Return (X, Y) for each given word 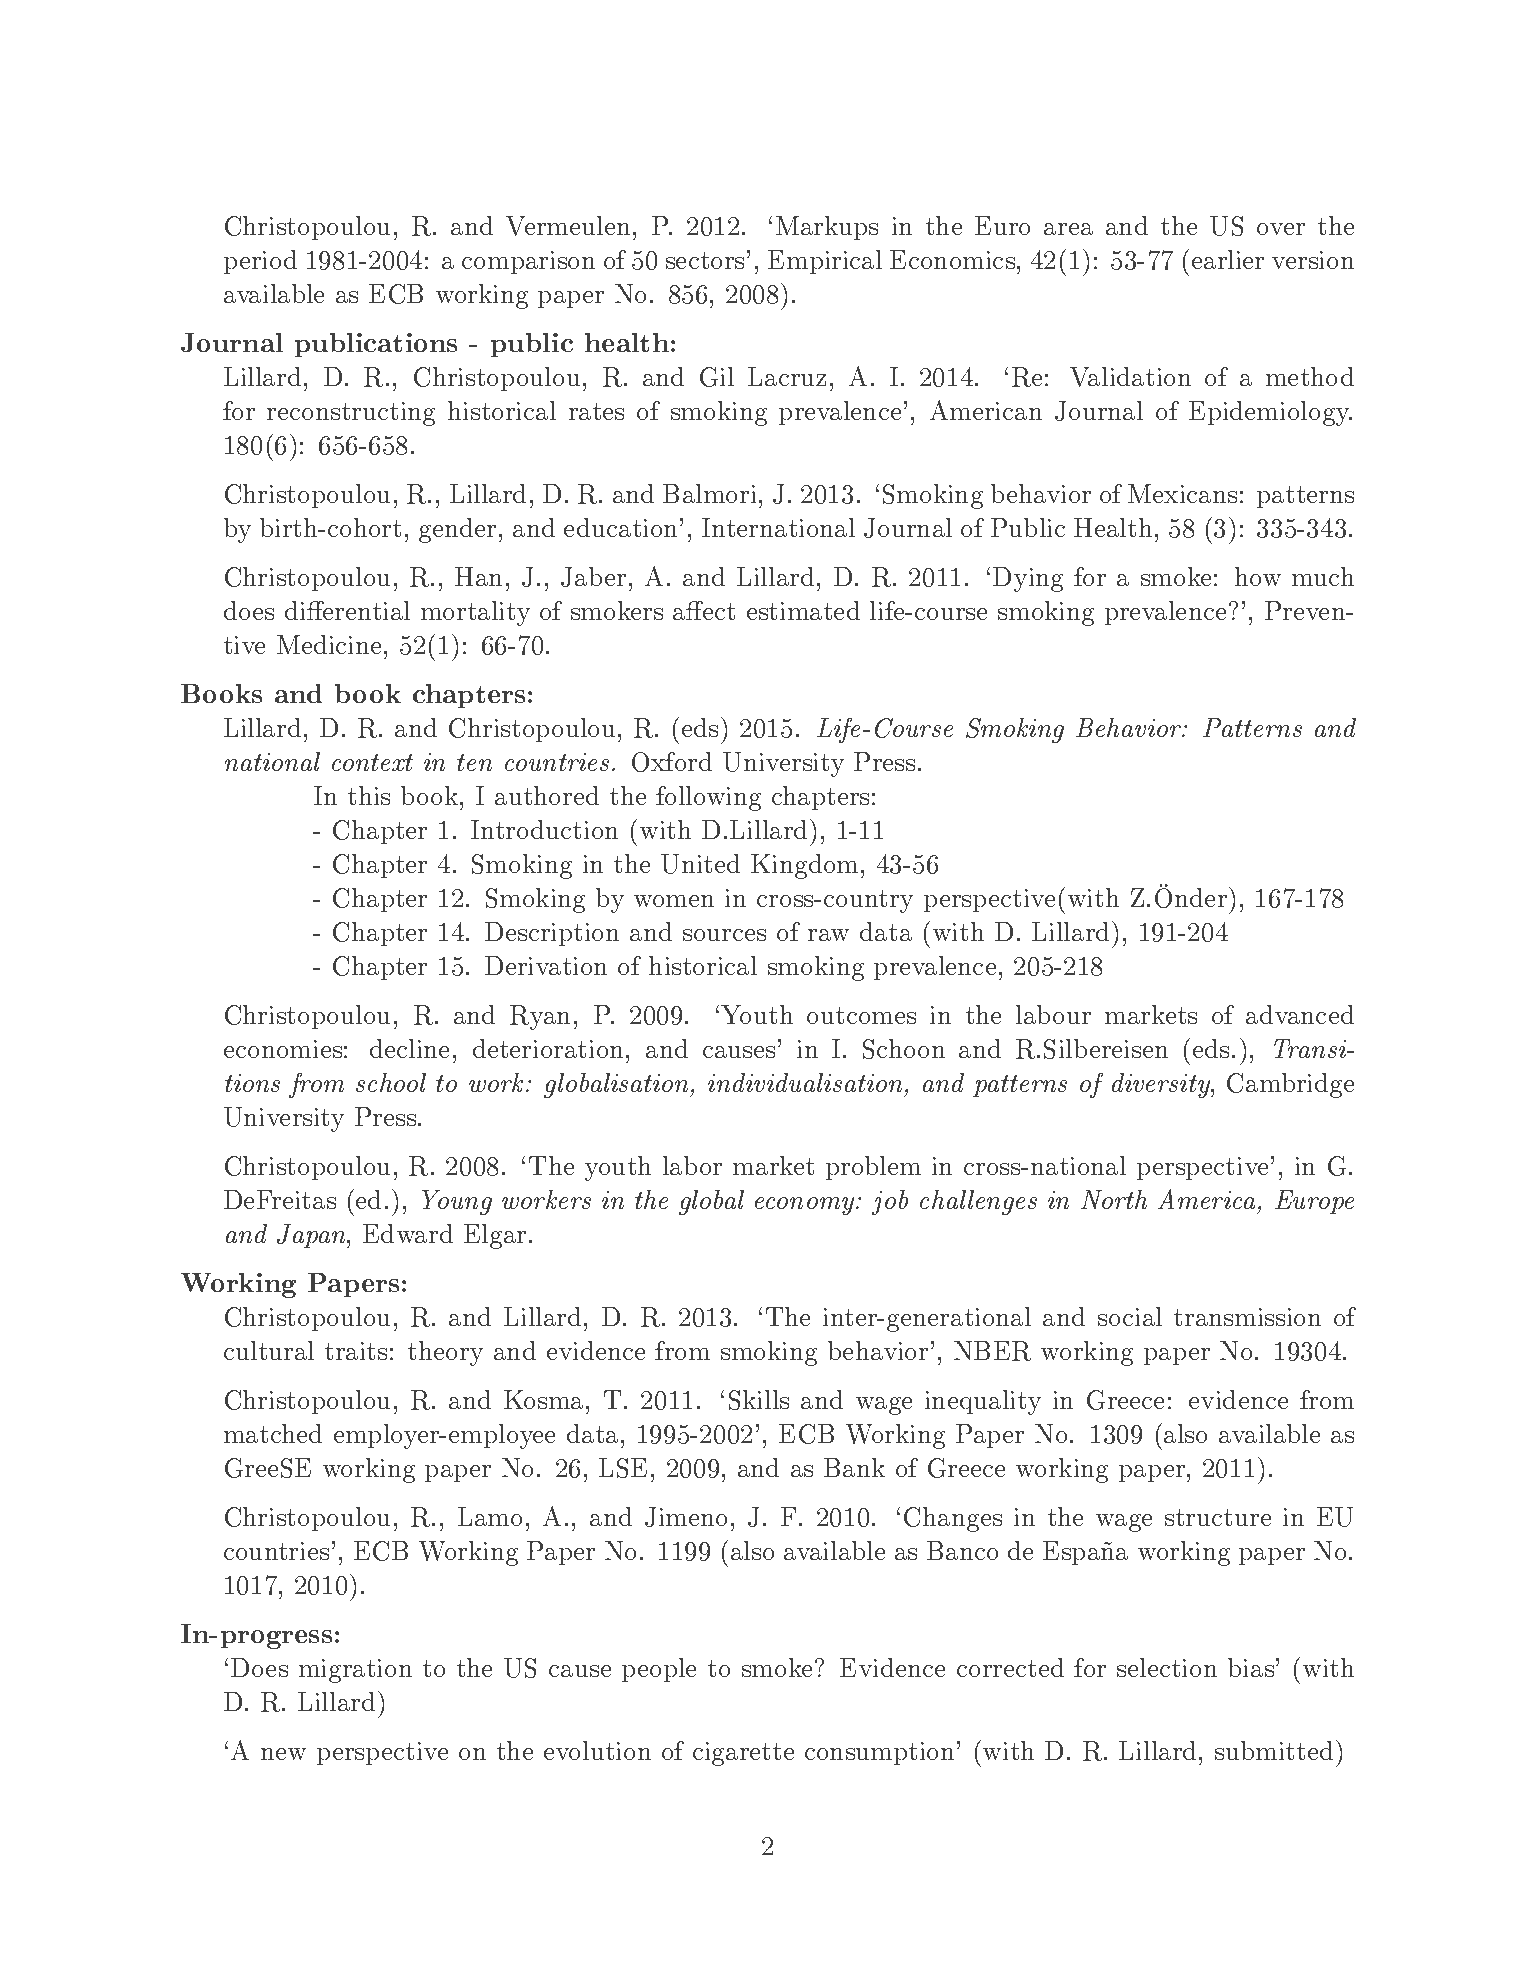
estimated (803, 610)
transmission (1247, 1317)
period (260, 262)
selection (1167, 1667)
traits (356, 1351)
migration (355, 1671)
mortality (475, 613)
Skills (759, 1400)
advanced (1300, 1014)
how (1258, 576)
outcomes (861, 1015)
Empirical (825, 262)
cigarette (743, 1754)
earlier (1228, 259)
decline (409, 1048)
